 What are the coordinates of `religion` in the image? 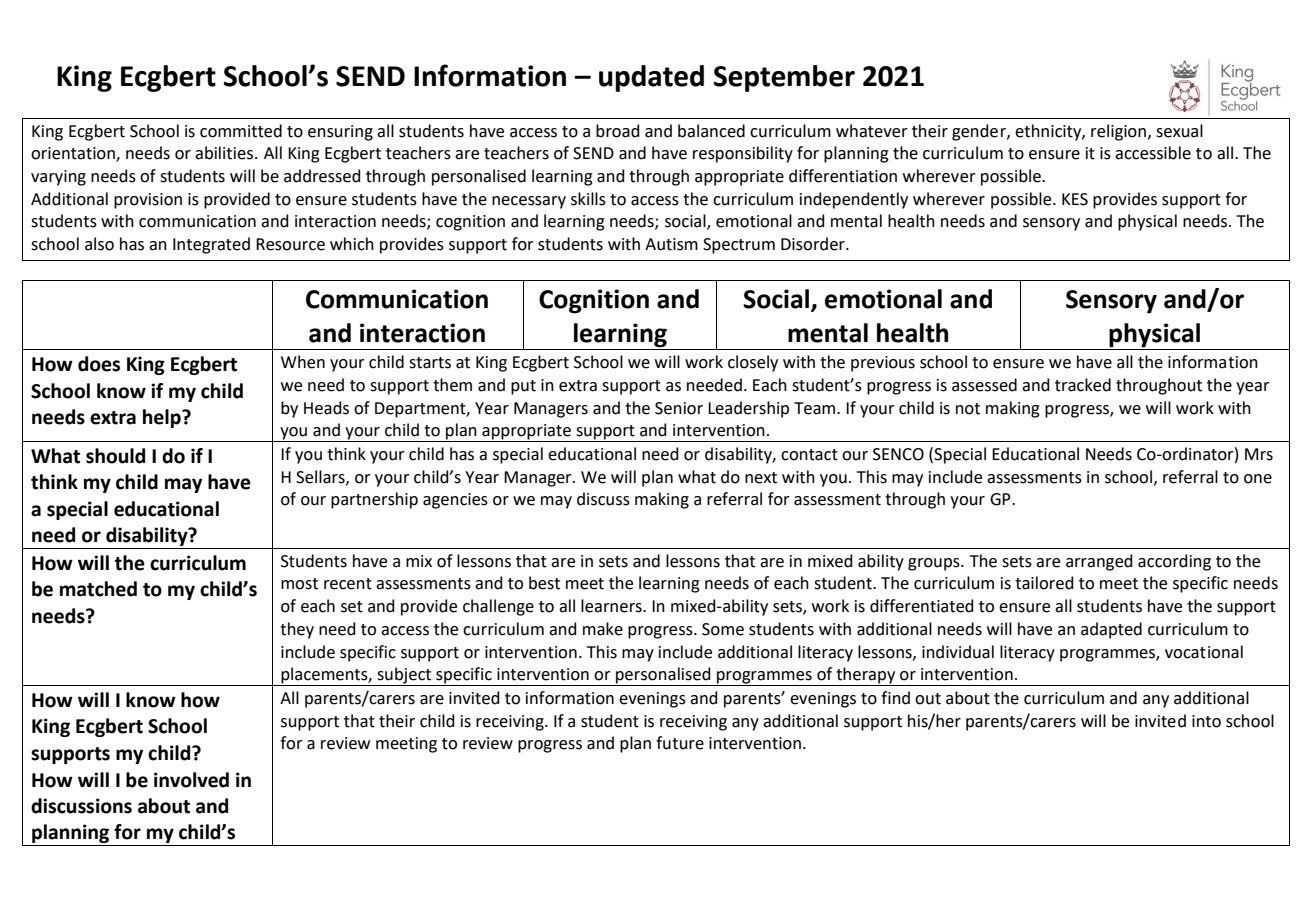 It's located at (1118, 132).
